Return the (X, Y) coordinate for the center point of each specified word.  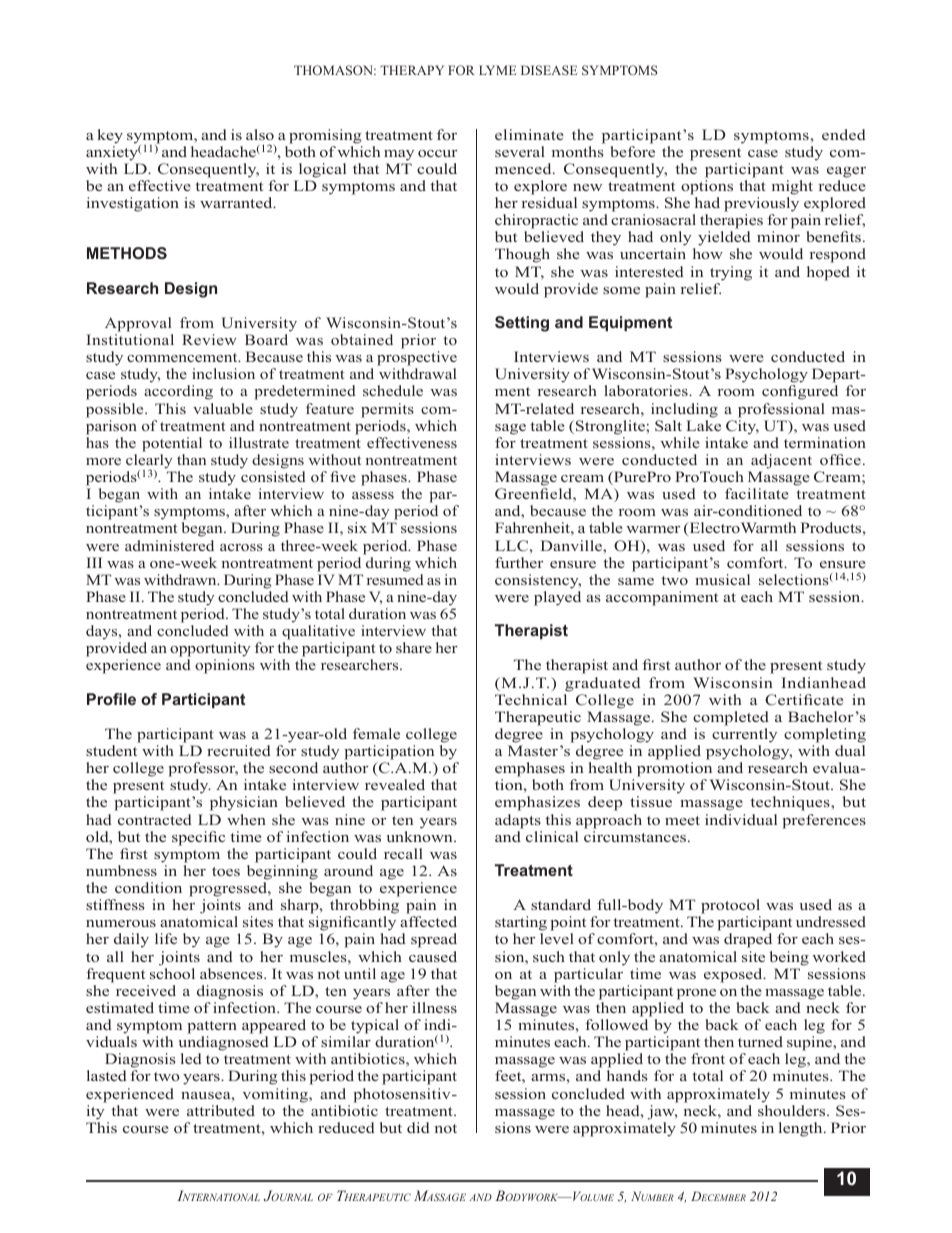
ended (844, 134)
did (418, 1127)
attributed (221, 1110)
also (260, 134)
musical (722, 579)
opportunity (210, 651)
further (519, 562)
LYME (497, 70)
